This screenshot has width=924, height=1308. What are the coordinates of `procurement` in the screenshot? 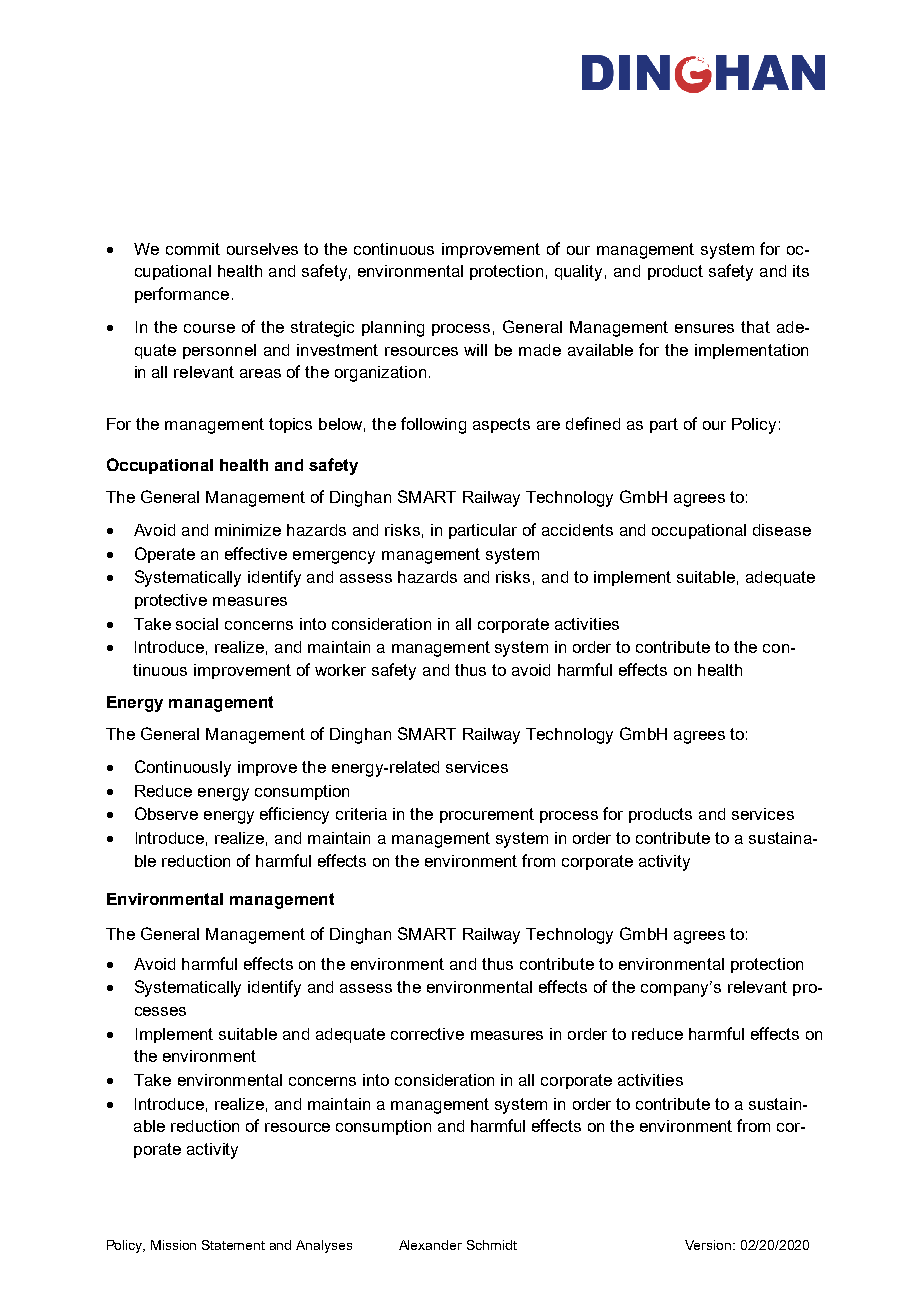 It's located at (487, 815).
